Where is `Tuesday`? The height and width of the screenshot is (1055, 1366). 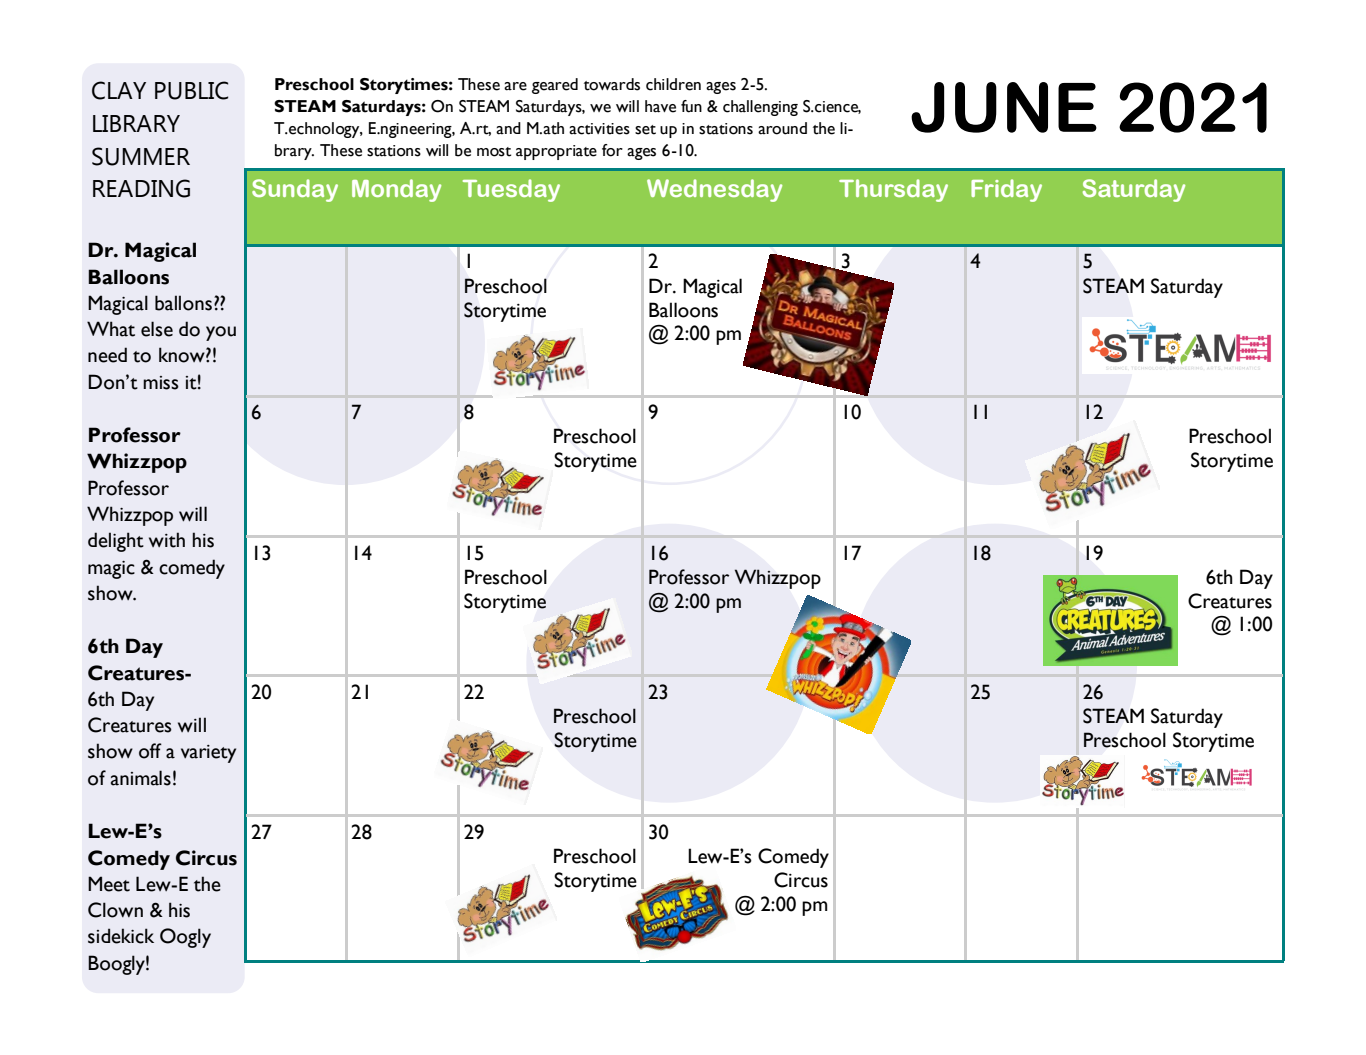
Tuesday is located at coordinates (511, 190).
